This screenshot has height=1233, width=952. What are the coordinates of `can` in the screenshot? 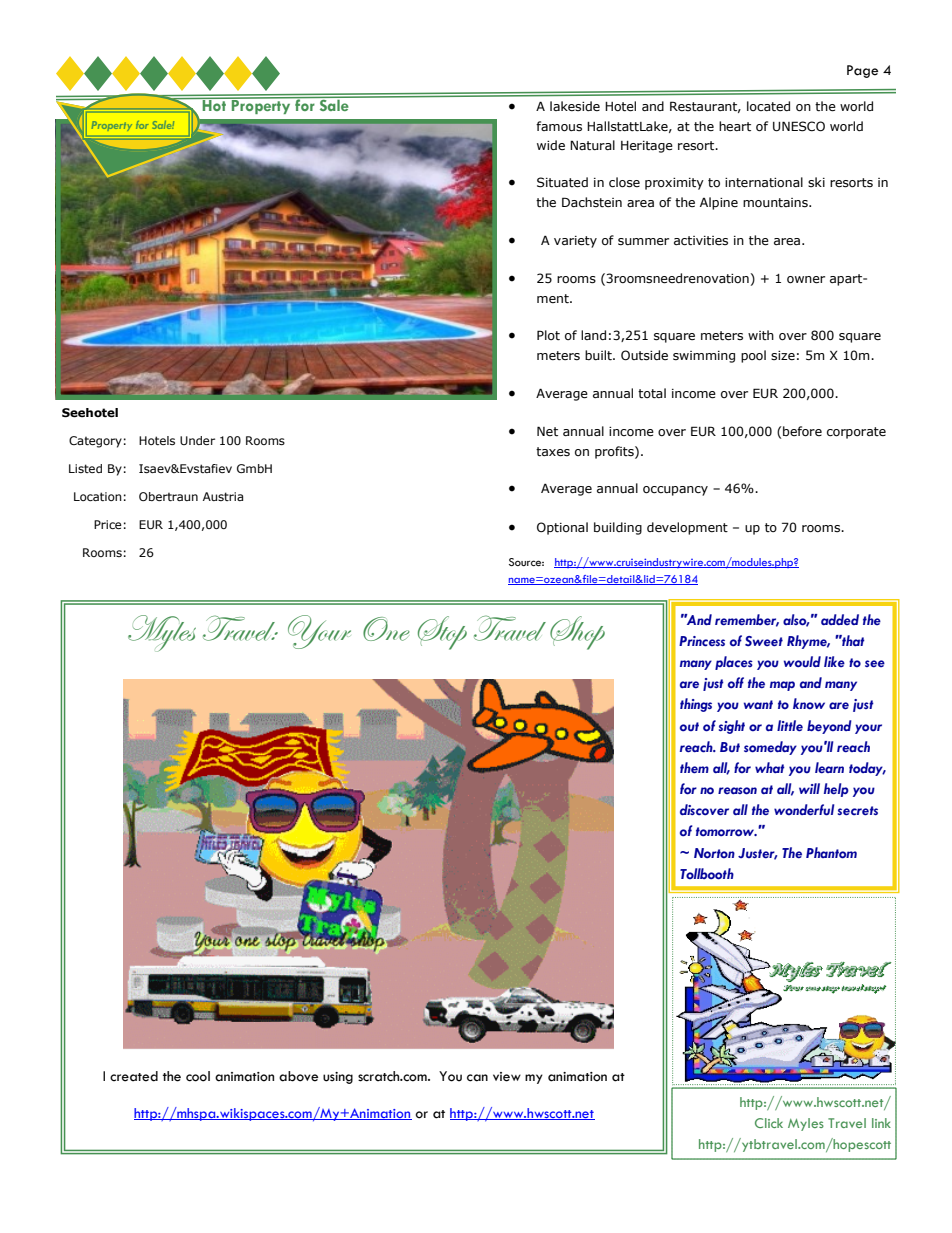 It's located at (477, 1078).
